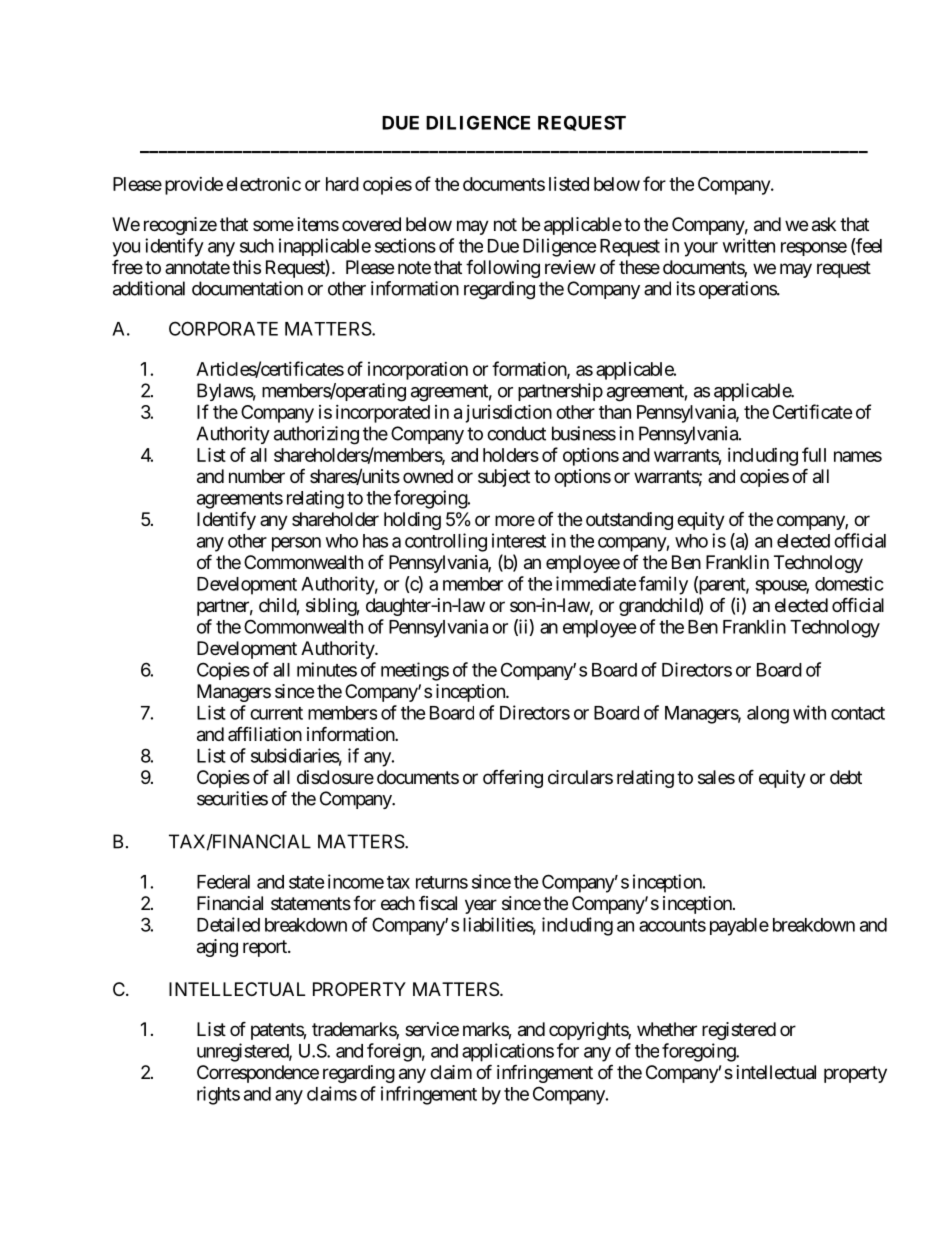 Image resolution: width=952 pixels, height=1233 pixels. I want to click on debt, so click(846, 777).
